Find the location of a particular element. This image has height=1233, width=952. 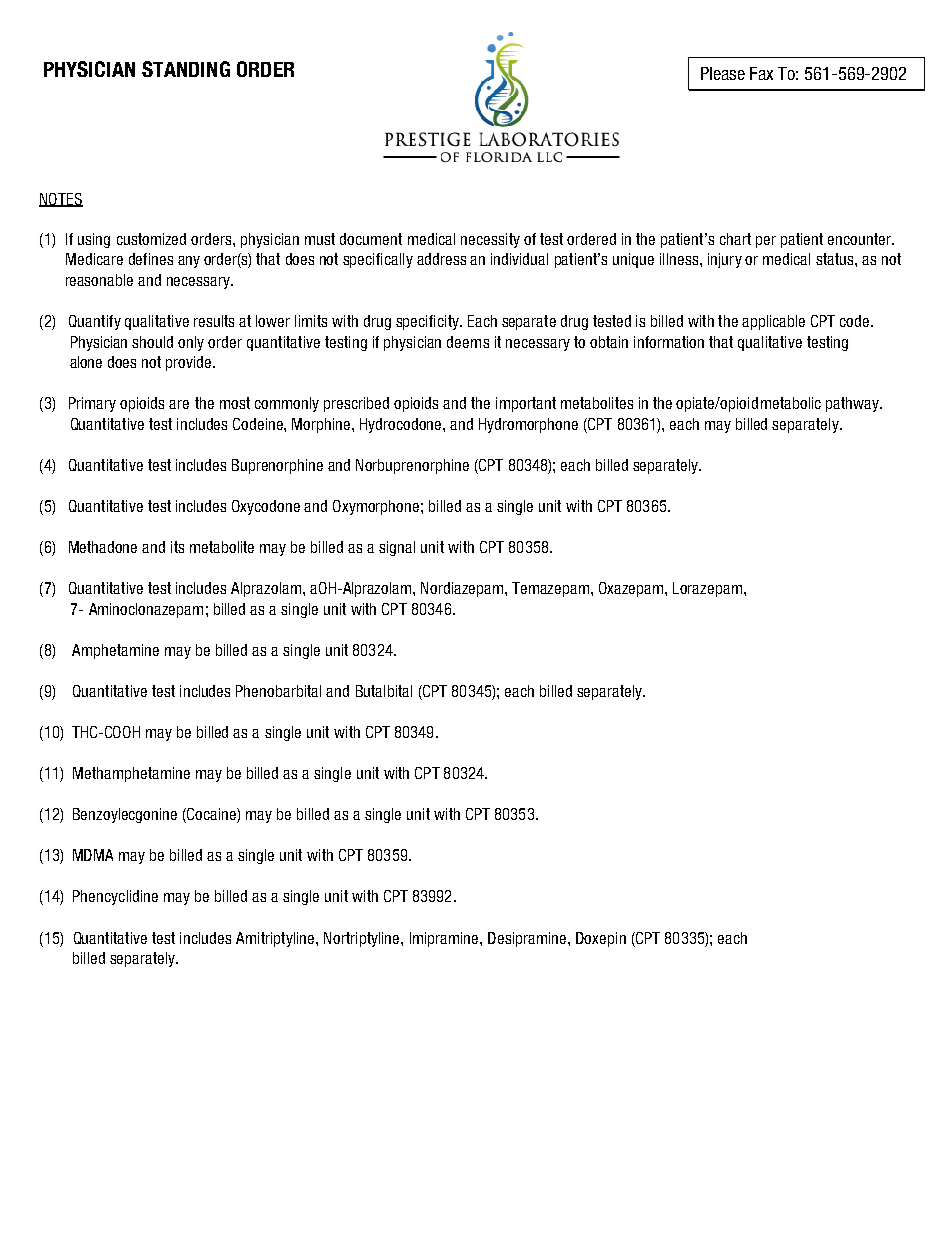

signal is located at coordinates (397, 548).
